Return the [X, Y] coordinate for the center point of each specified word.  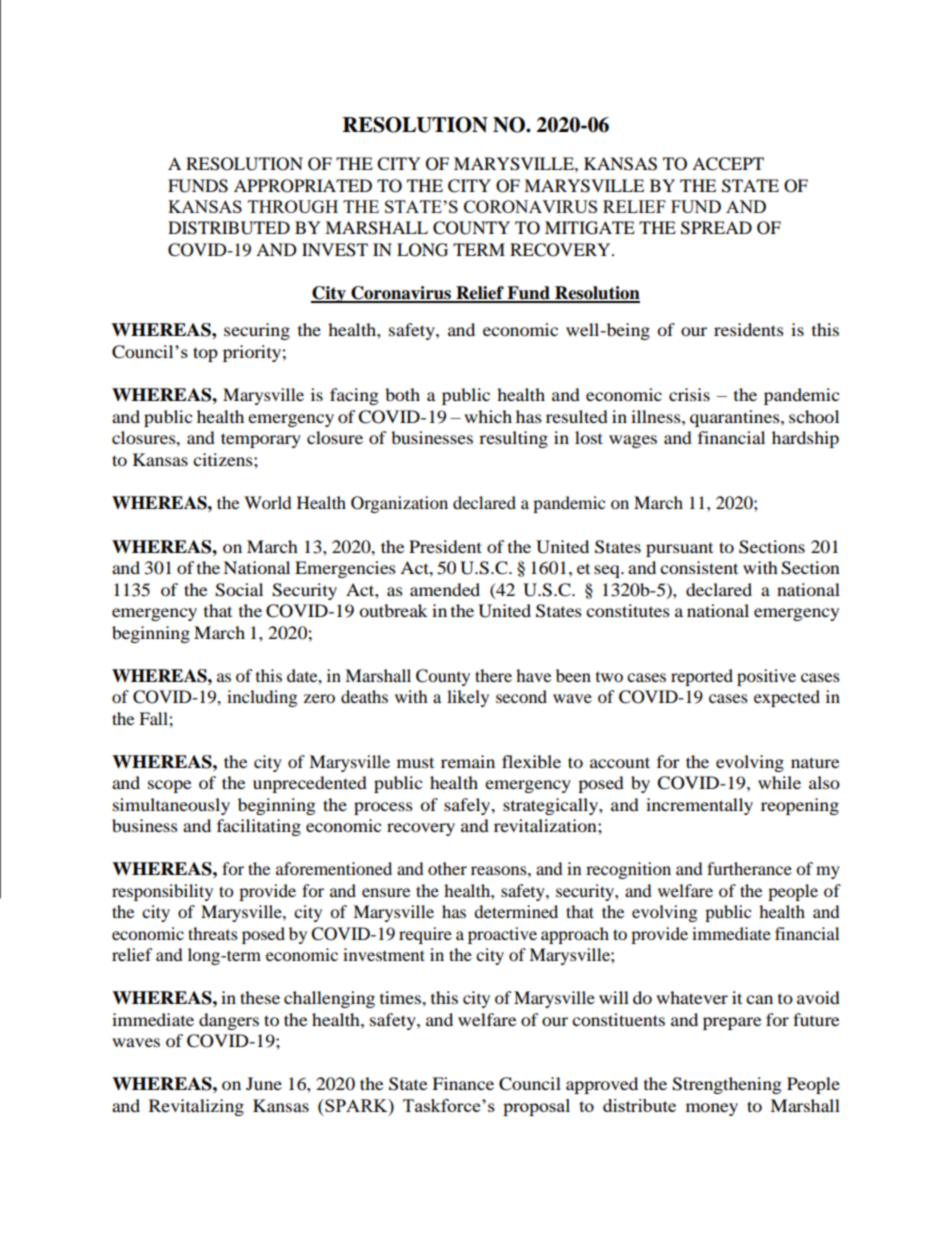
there [493, 675]
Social [239, 590]
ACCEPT [728, 164]
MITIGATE [590, 228]
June [264, 1083]
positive [766, 677]
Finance [463, 1083]
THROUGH [293, 206]
